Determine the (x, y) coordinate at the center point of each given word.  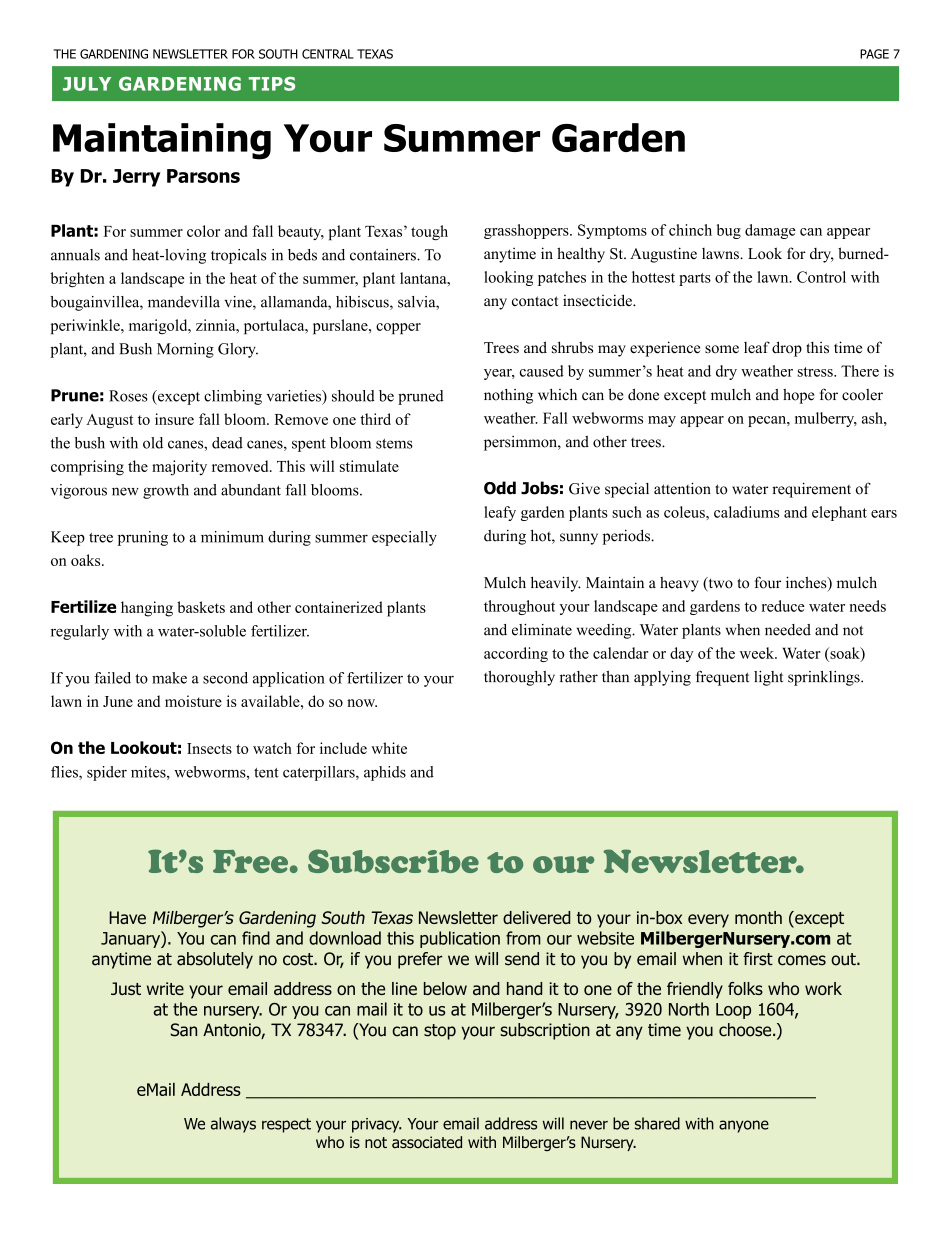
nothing (508, 396)
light (768, 678)
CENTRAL (328, 54)
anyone (744, 1126)
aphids (385, 773)
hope (798, 396)
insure (174, 419)
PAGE (874, 54)
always (233, 1125)
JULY (87, 84)
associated (427, 1142)
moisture (193, 701)
